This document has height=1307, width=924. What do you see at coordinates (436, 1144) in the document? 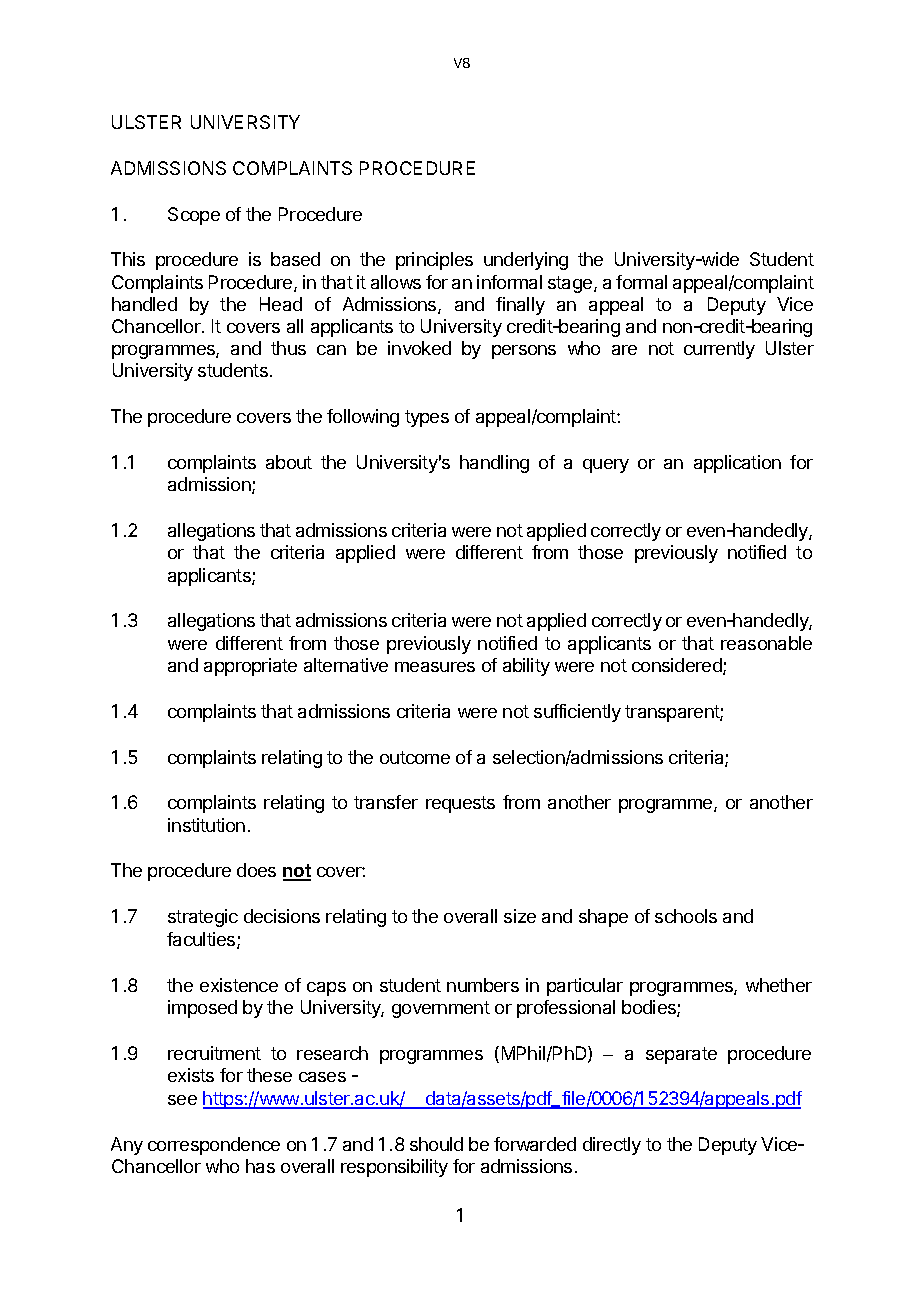
I see `should` at bounding box center [436, 1144].
